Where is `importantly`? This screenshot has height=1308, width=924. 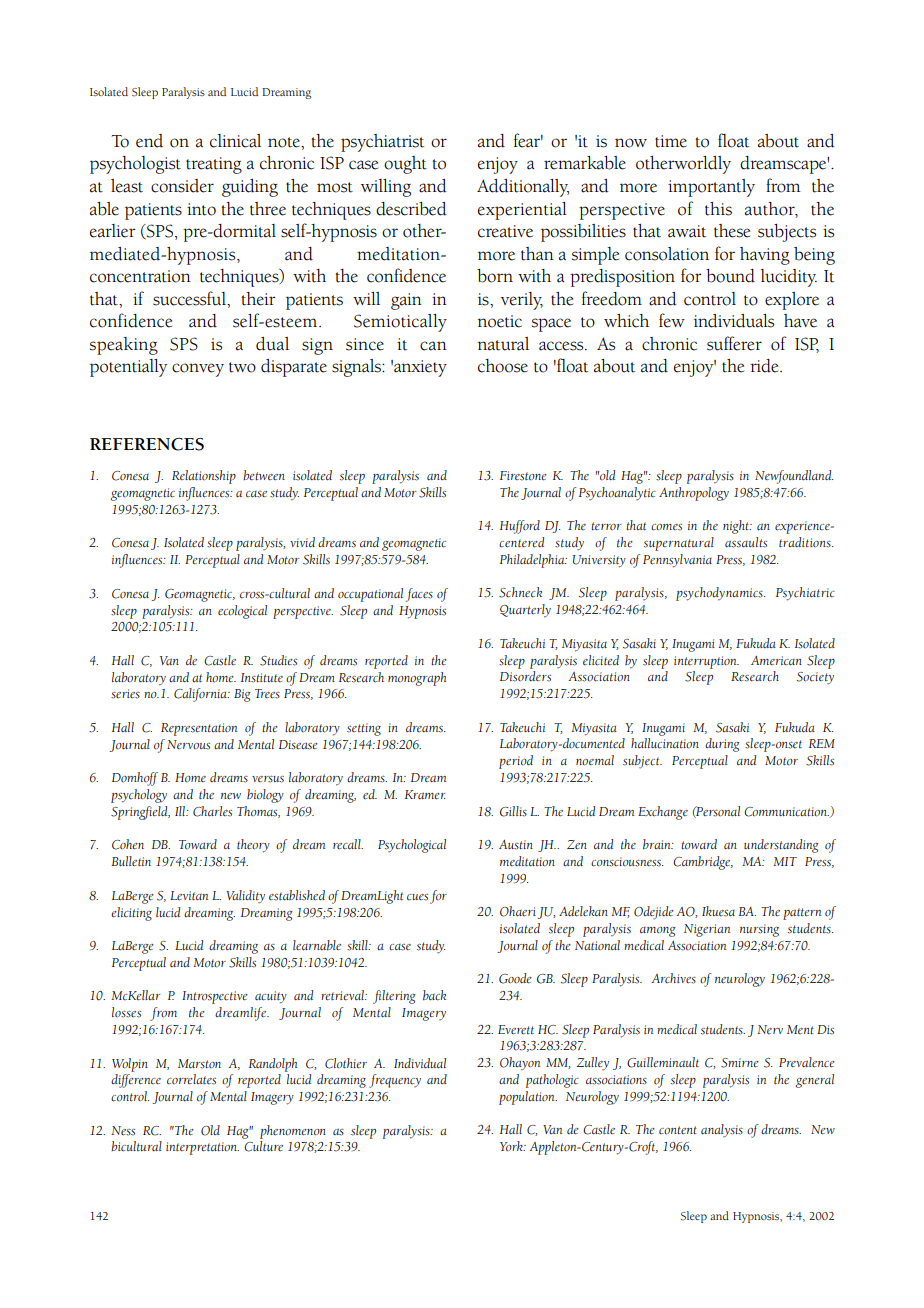 importantly is located at coordinates (711, 188).
